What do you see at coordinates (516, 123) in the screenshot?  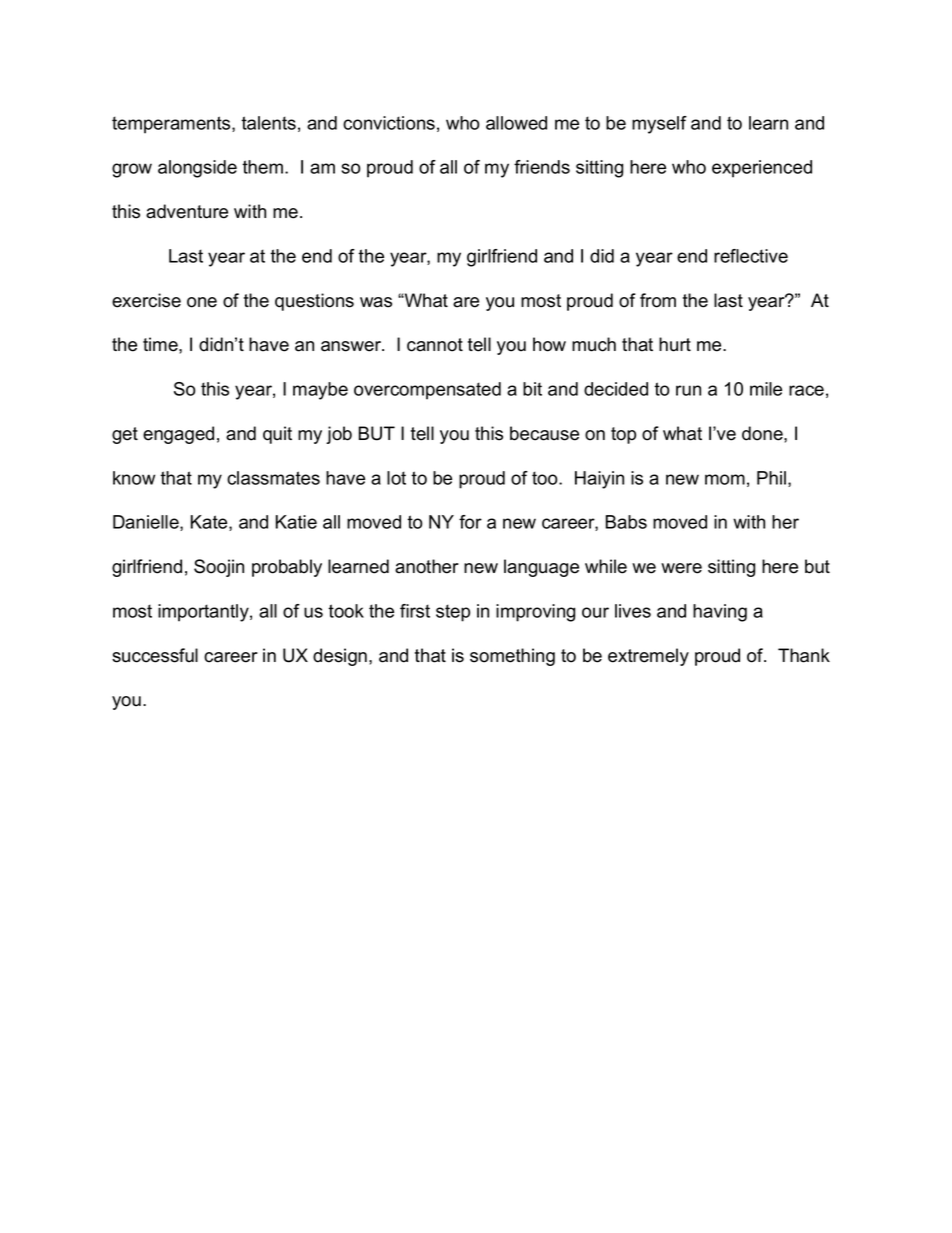 I see `allowed` at bounding box center [516, 123].
